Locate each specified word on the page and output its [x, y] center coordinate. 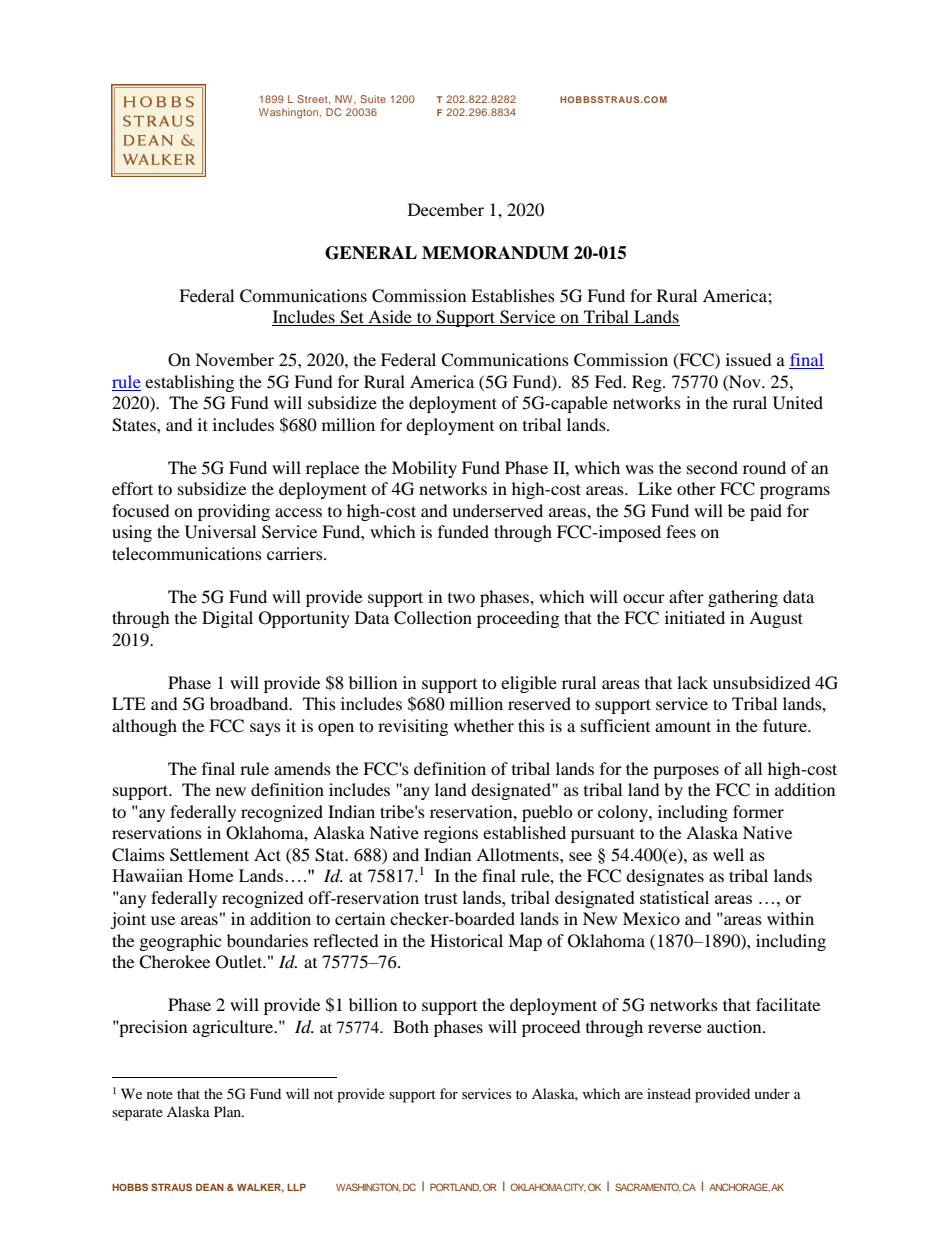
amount [683, 726]
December [446, 209]
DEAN [210, 1187]
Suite [373, 99]
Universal [220, 532]
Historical [466, 940]
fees [681, 531]
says [265, 729]
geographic [180, 942]
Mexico [651, 918]
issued [749, 359]
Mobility [424, 469]
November [234, 359]
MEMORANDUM [495, 253]
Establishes [513, 295]
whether [484, 725]
